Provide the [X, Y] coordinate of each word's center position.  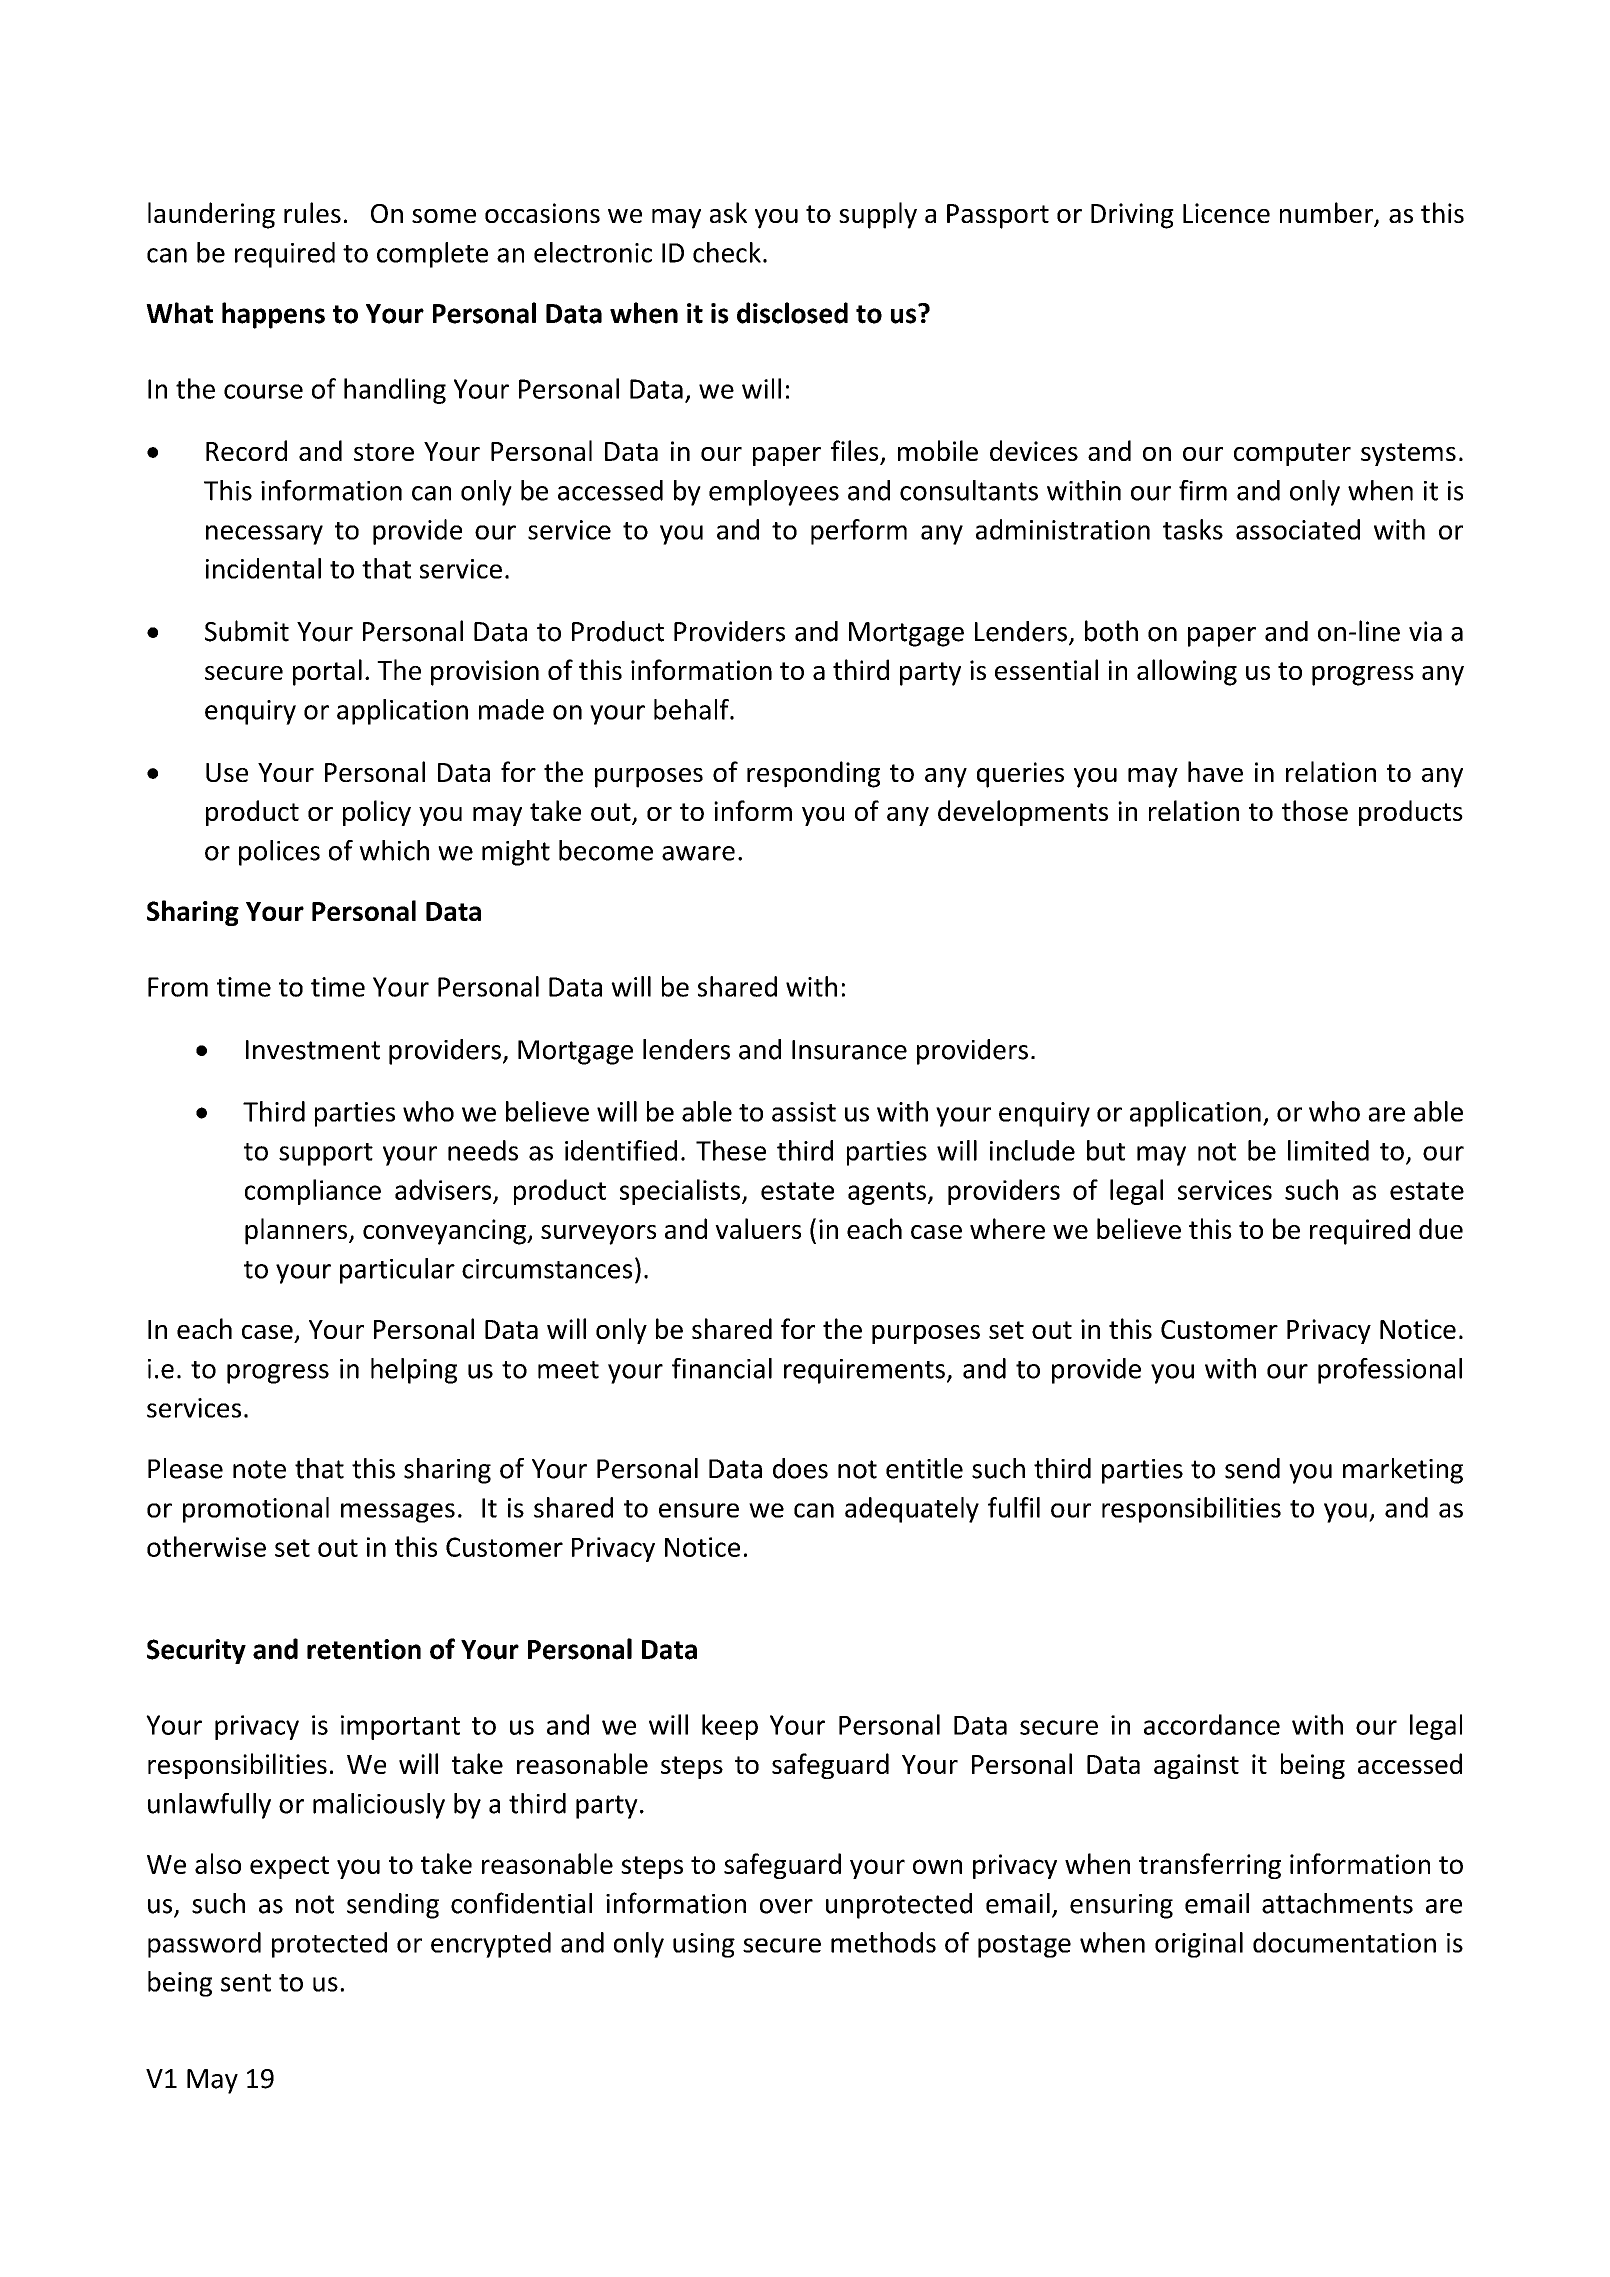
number [1328, 214]
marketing [1403, 1471]
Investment [313, 1050]
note [259, 1469]
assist [804, 1112]
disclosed [792, 313]
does [800, 1468]
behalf [692, 709]
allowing [1187, 672]
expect [289, 1867]
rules [312, 212]
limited [1328, 1150]
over [786, 1906]
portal [327, 672]
